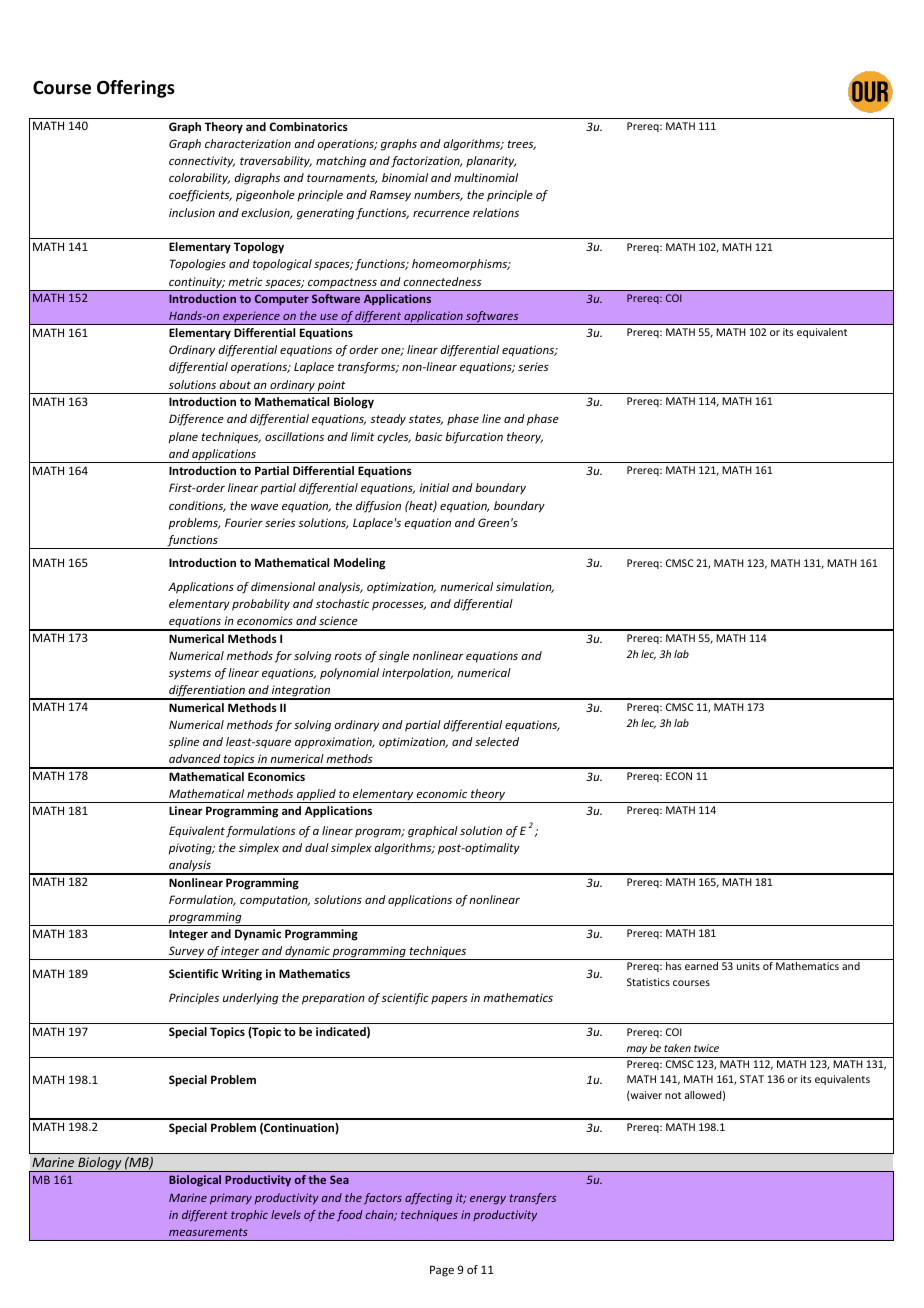 The width and height of the screenshot is (924, 1308). Describe the element at coordinates (701, 966) in the screenshot. I see `earned` at that location.
